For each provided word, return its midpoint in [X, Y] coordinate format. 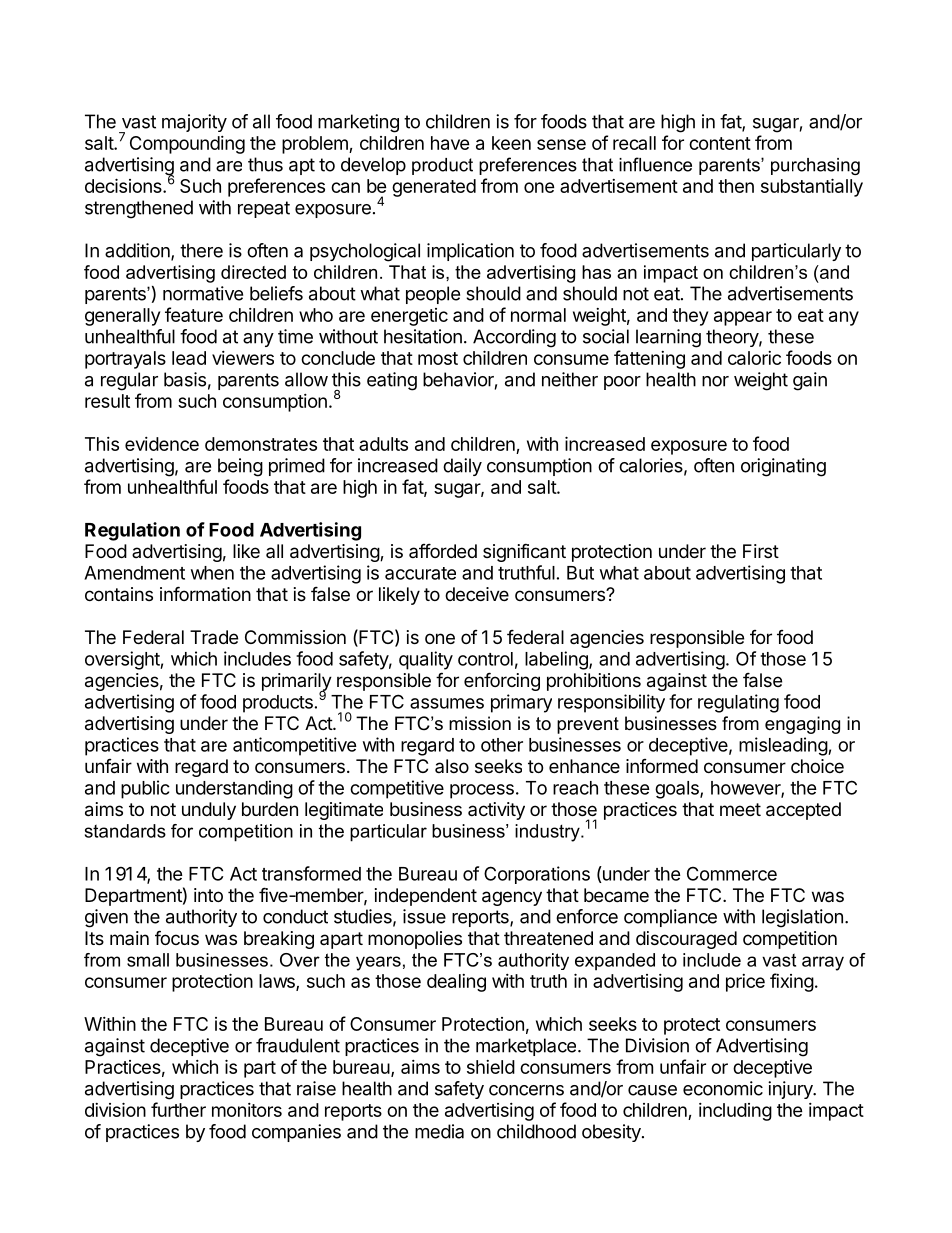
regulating [738, 703]
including [735, 1112]
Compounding [187, 145]
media [439, 1131]
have [450, 143]
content [720, 143]
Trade [214, 637]
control [485, 659]
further [178, 1109]
